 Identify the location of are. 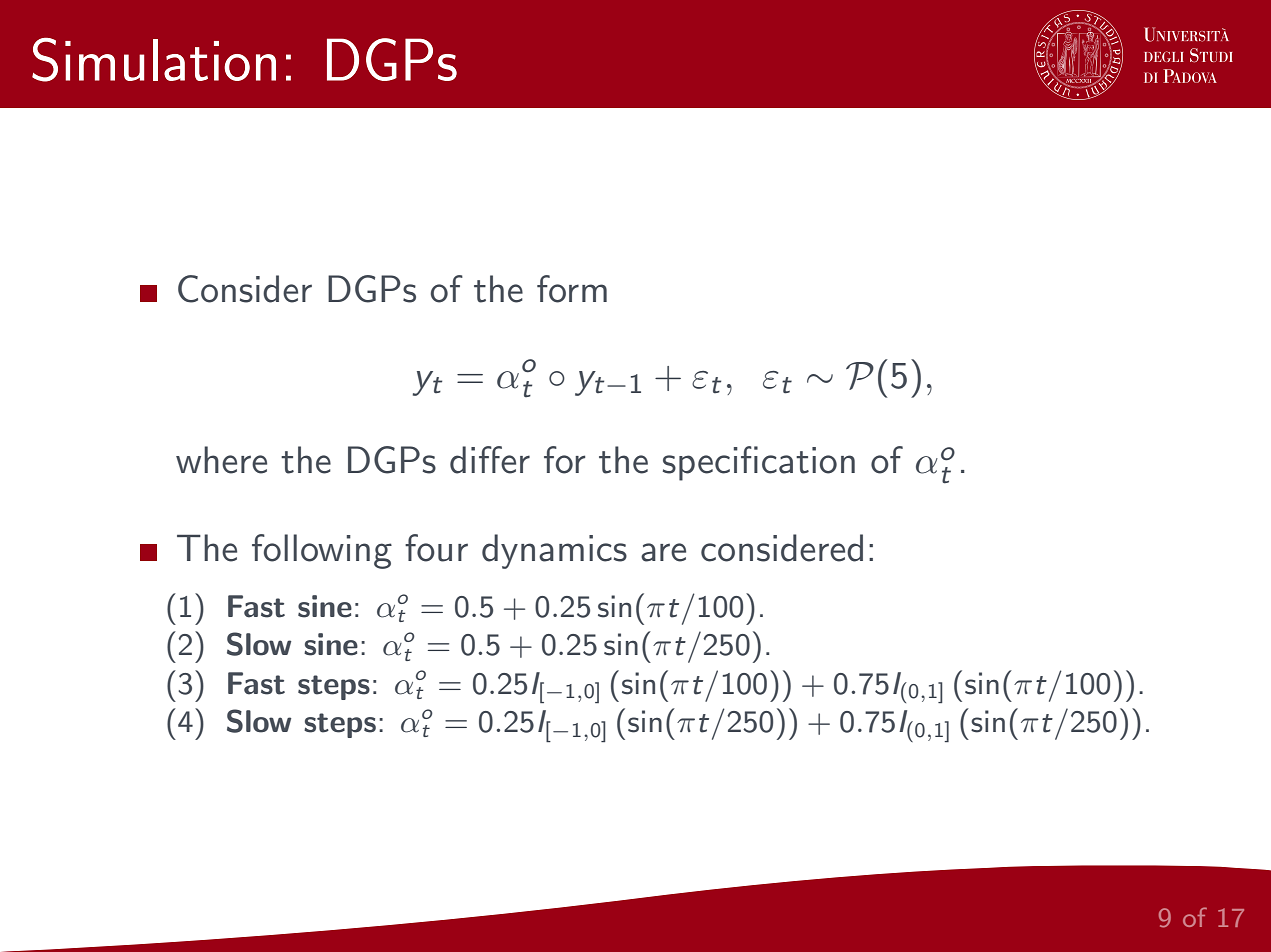
(663, 552).
